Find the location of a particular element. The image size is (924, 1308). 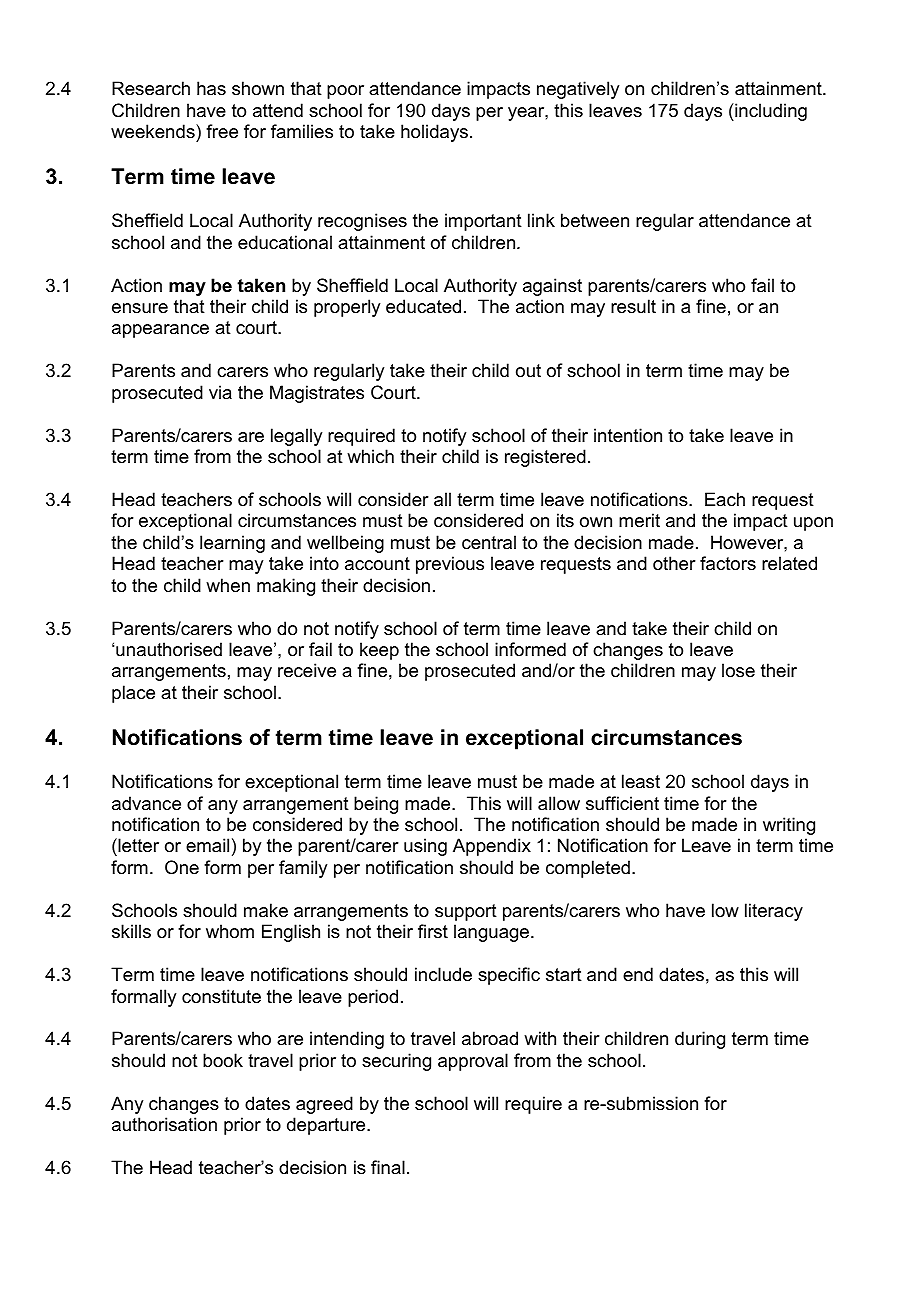

during is located at coordinates (700, 1040).
